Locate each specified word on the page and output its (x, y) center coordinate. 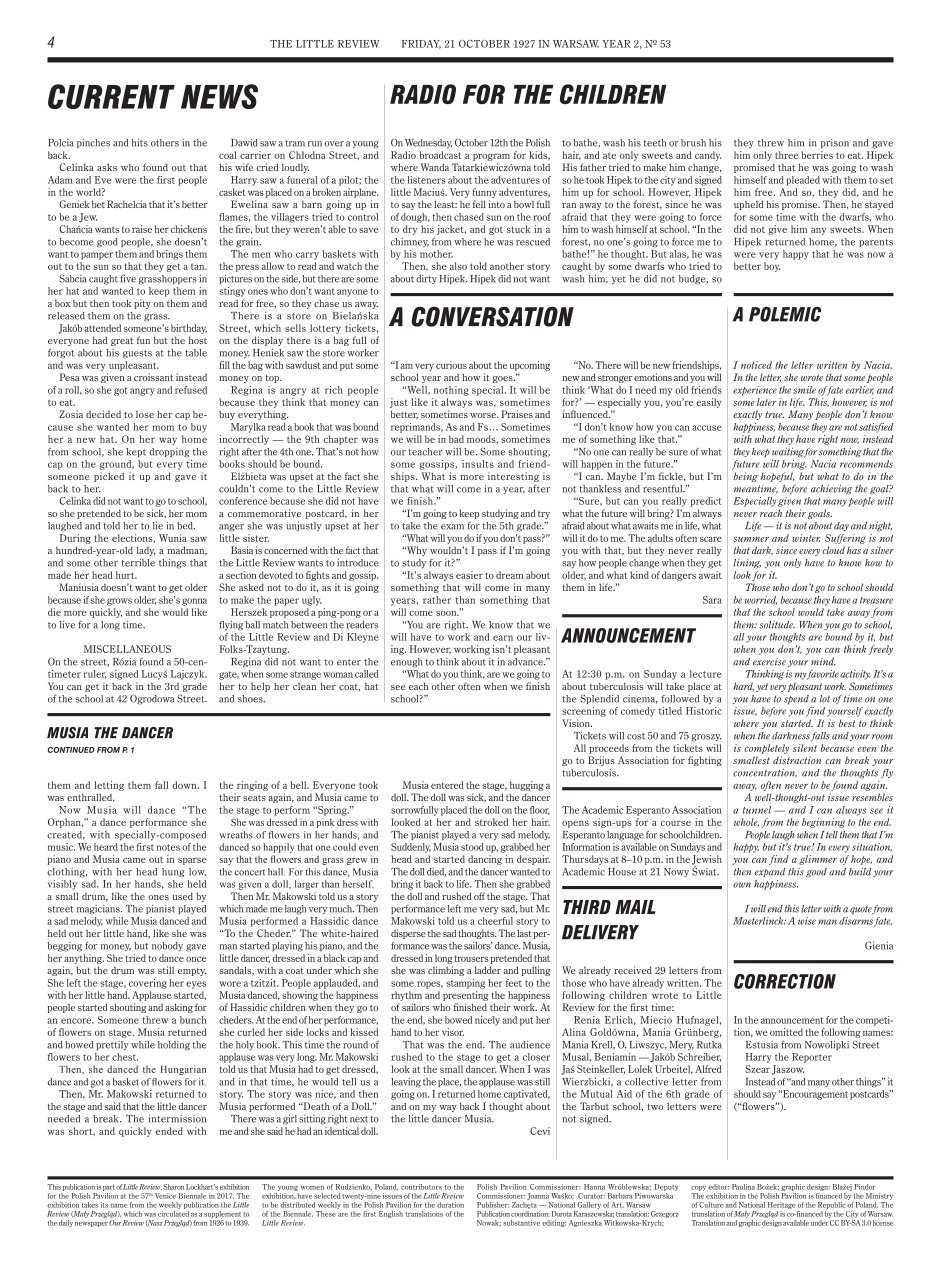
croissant (153, 377)
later (766, 402)
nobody (167, 946)
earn (503, 638)
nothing (451, 391)
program (491, 157)
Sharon (173, 1187)
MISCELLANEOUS (127, 649)
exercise (769, 662)
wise (807, 921)
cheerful (495, 921)
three (786, 155)
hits (140, 142)
